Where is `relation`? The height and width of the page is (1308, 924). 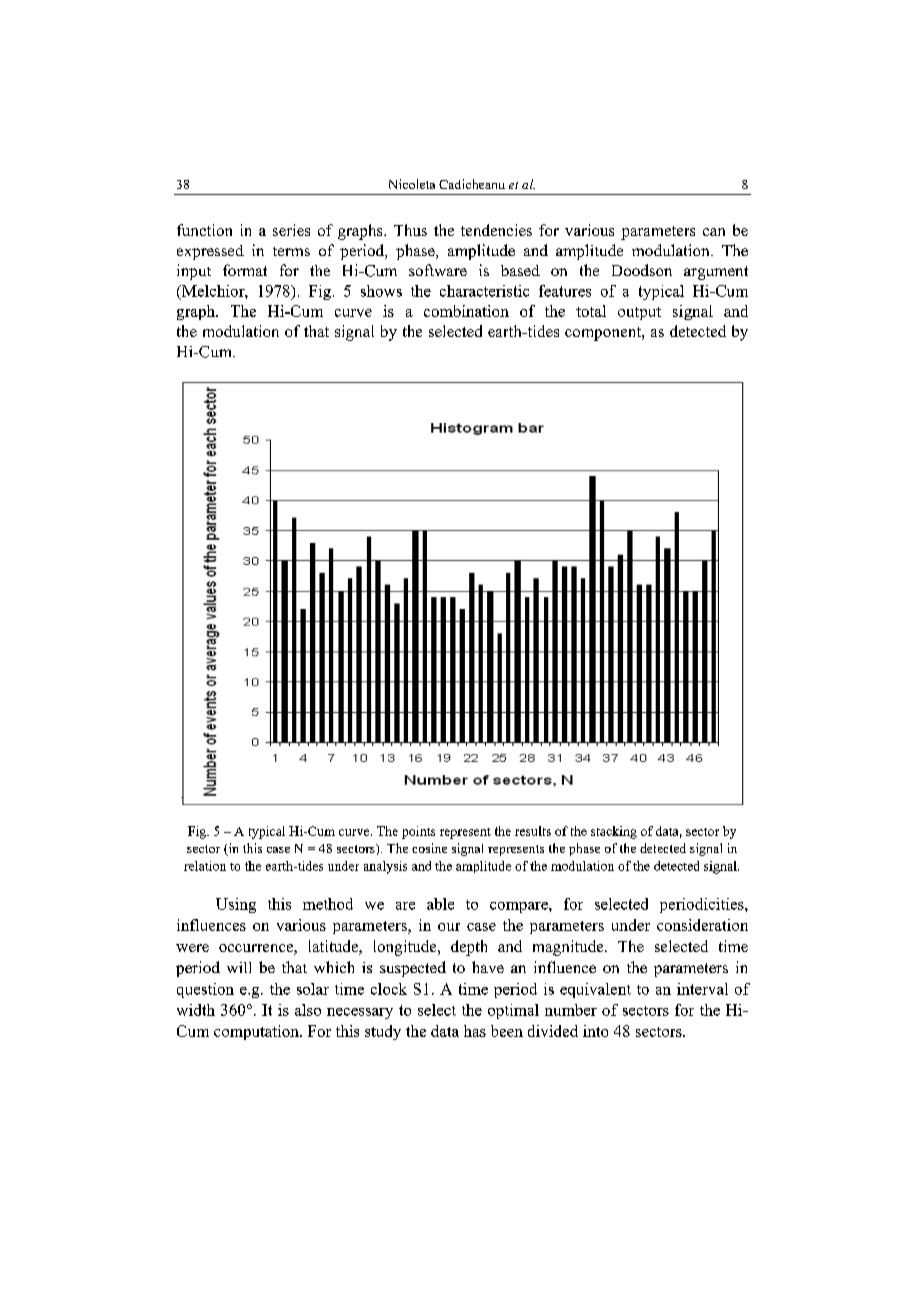 relation is located at coordinates (205, 866).
